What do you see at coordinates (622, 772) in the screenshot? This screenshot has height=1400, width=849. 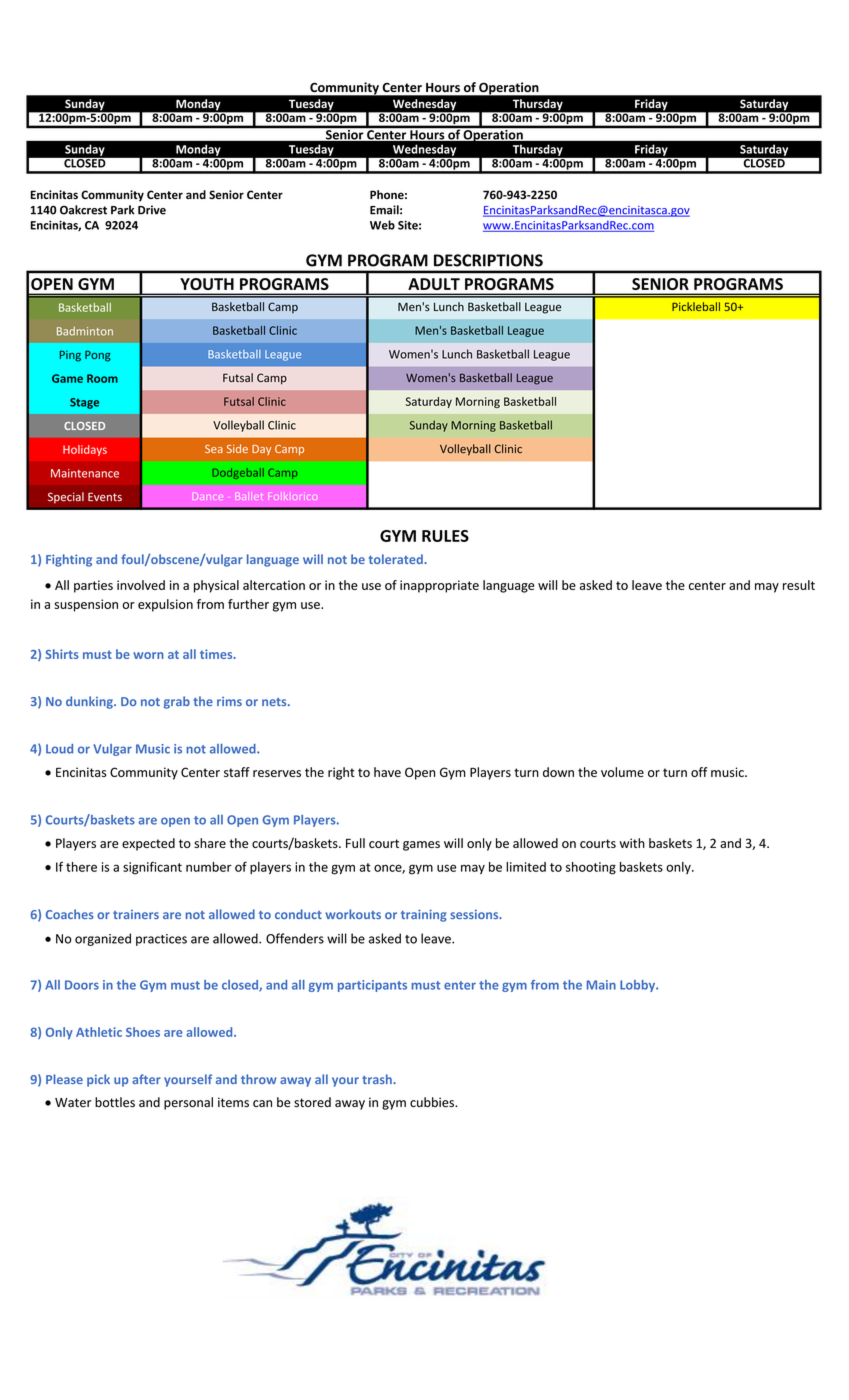 I see `volume` at bounding box center [622, 772].
